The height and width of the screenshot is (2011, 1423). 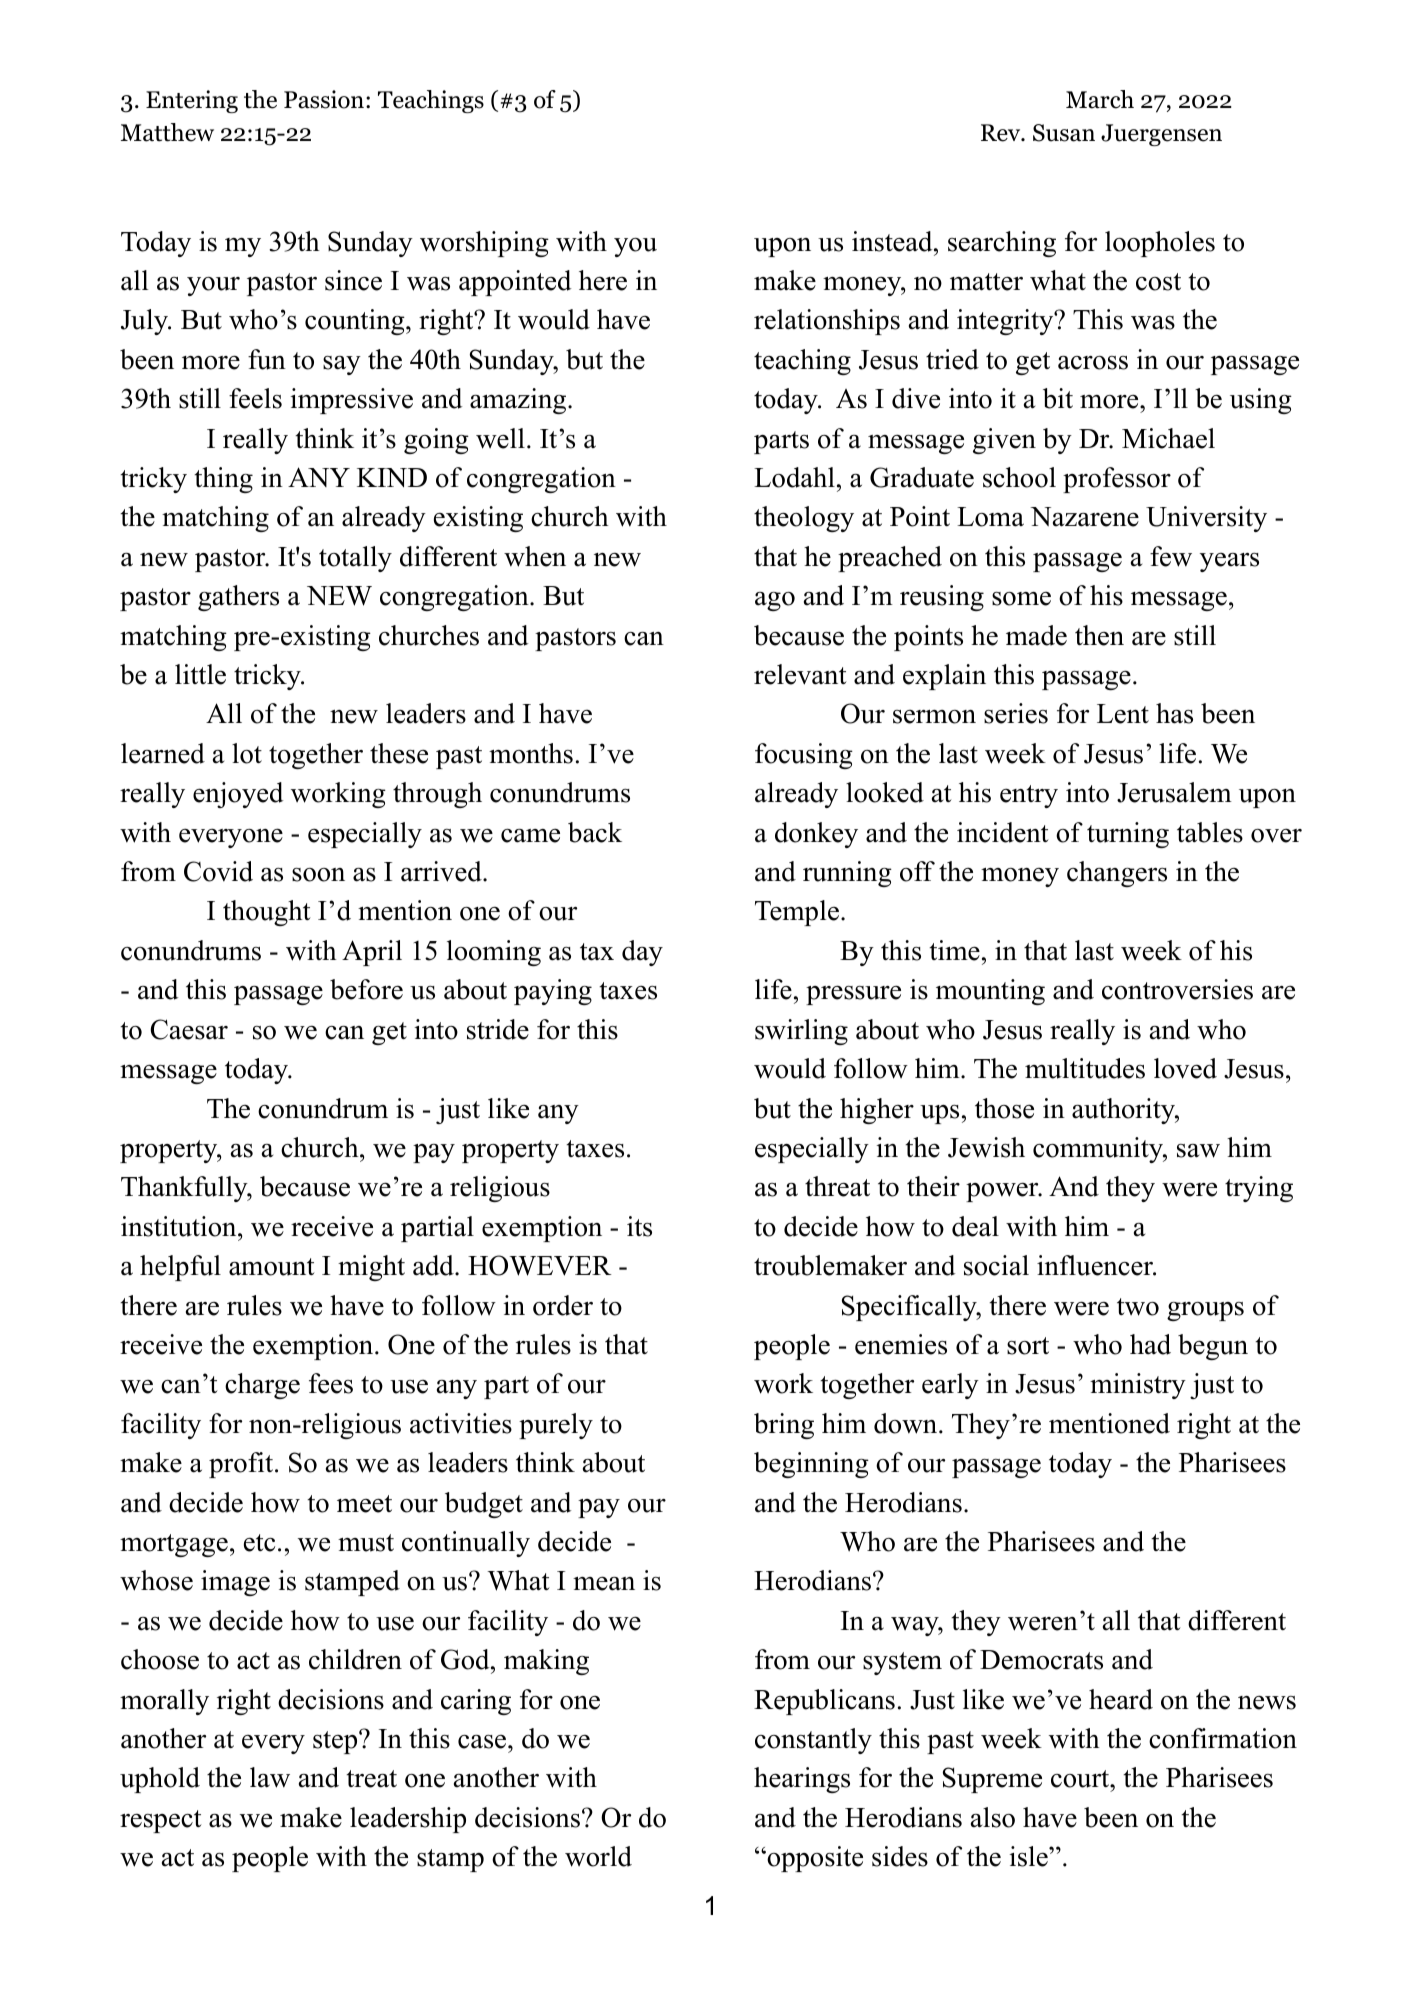 What do you see at coordinates (1138, 1386) in the screenshot?
I see `ministry` at bounding box center [1138, 1386].
